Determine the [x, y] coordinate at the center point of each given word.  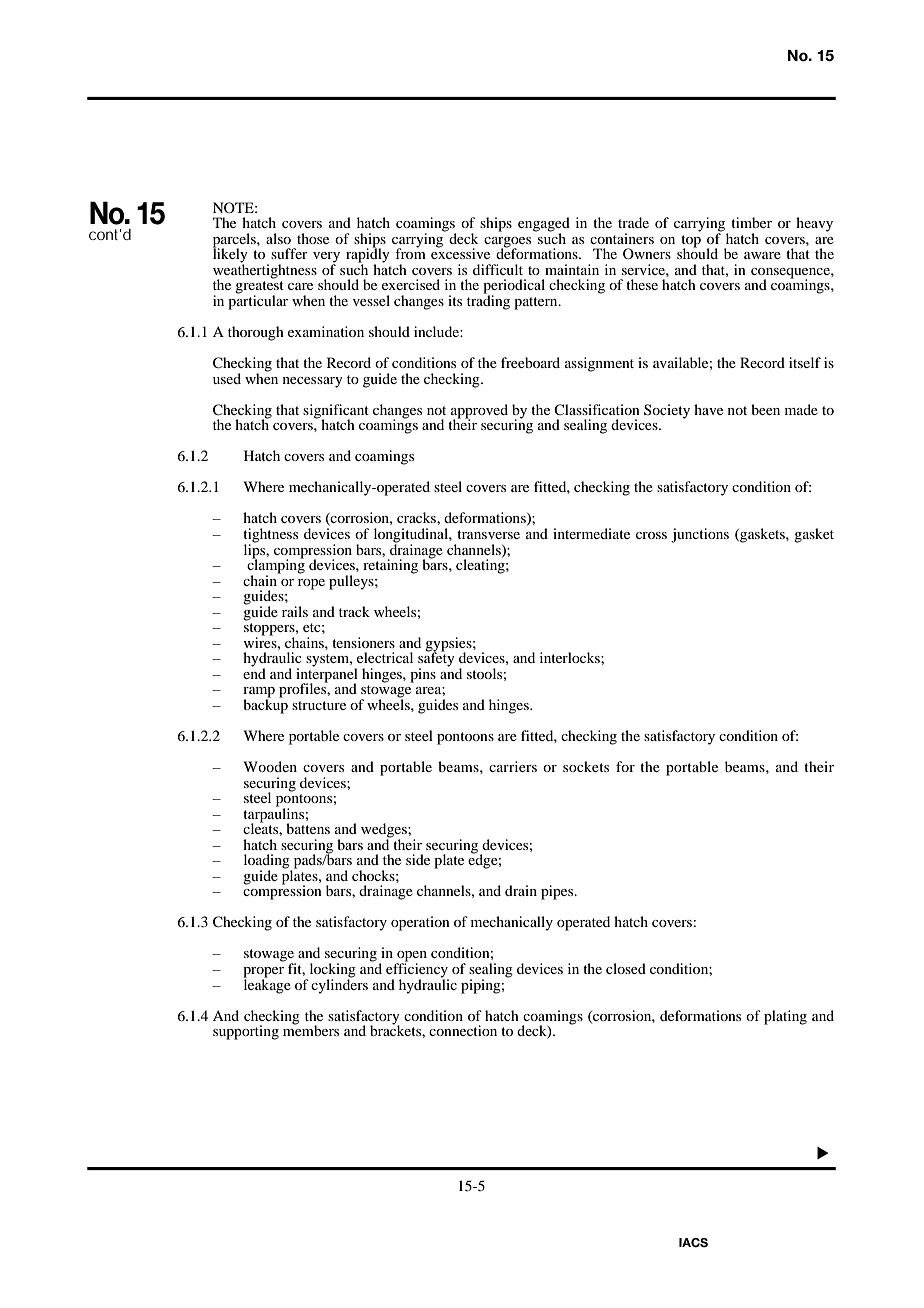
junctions [700, 535]
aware [762, 255]
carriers [513, 766]
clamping [276, 566]
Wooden [270, 766]
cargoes [507, 243]
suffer [289, 253]
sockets [586, 766]
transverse [488, 534]
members [311, 1029]
